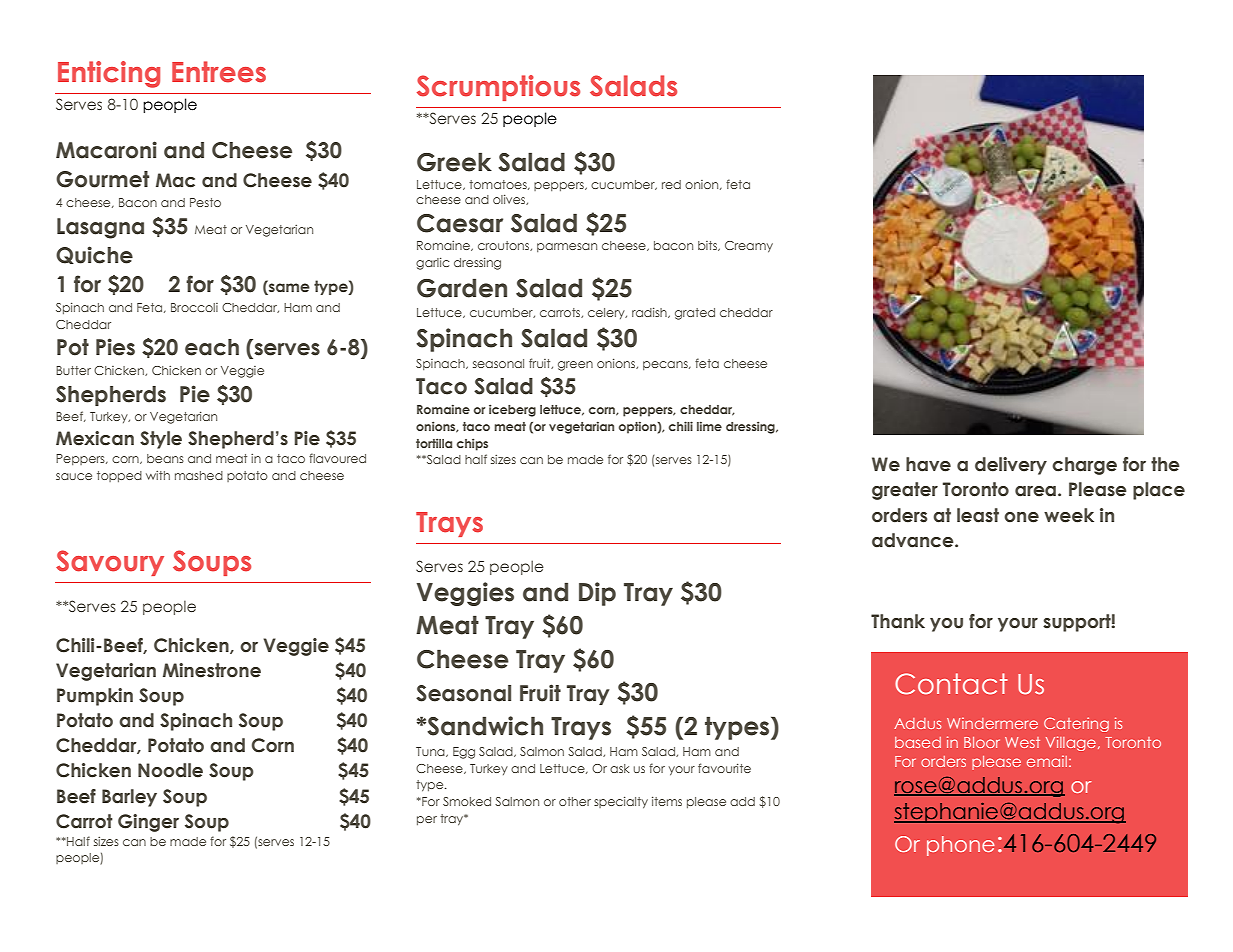  What do you see at coordinates (219, 72) in the screenshot?
I see `Entrees` at bounding box center [219, 72].
